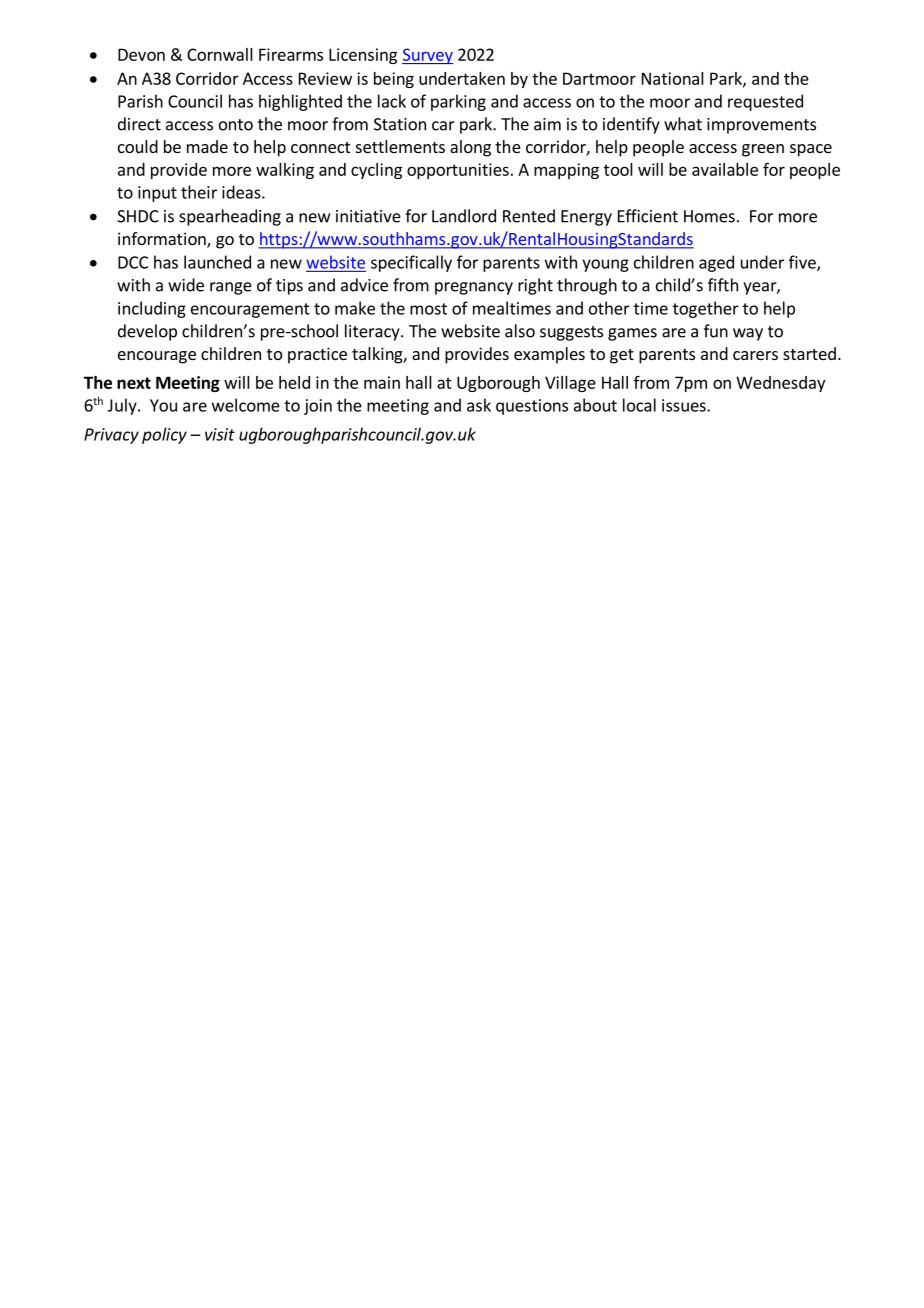  I want to click on including, so click(152, 309).
